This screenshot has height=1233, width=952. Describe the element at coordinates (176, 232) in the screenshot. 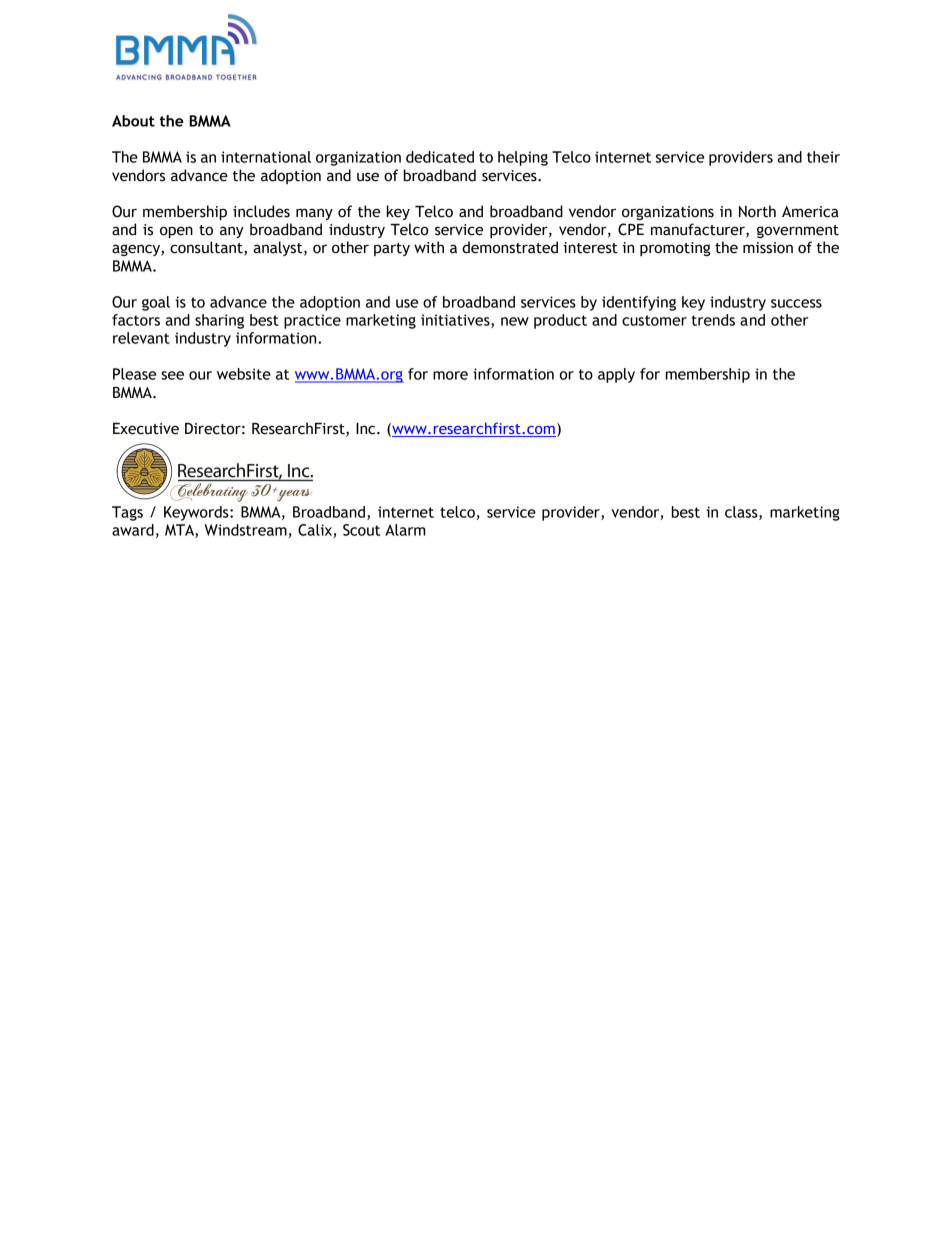

I see `open` at that location.
